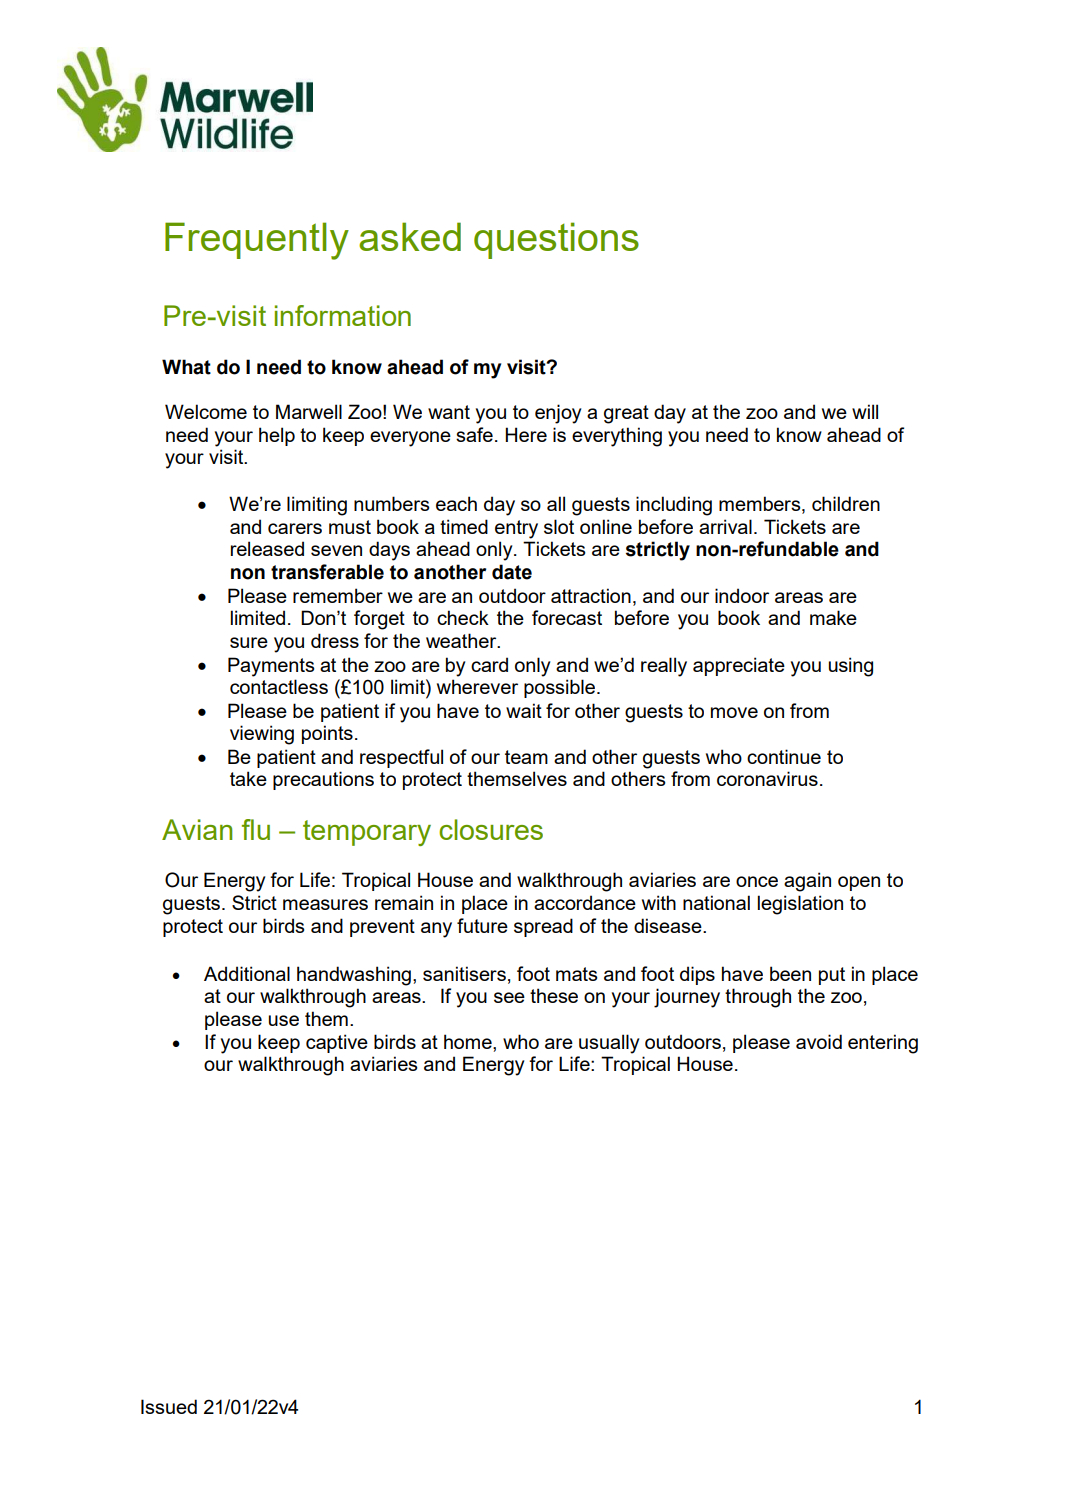 This document has width=1067, height=1509. What do you see at coordinates (256, 829) in the document?
I see `flu` at bounding box center [256, 829].
